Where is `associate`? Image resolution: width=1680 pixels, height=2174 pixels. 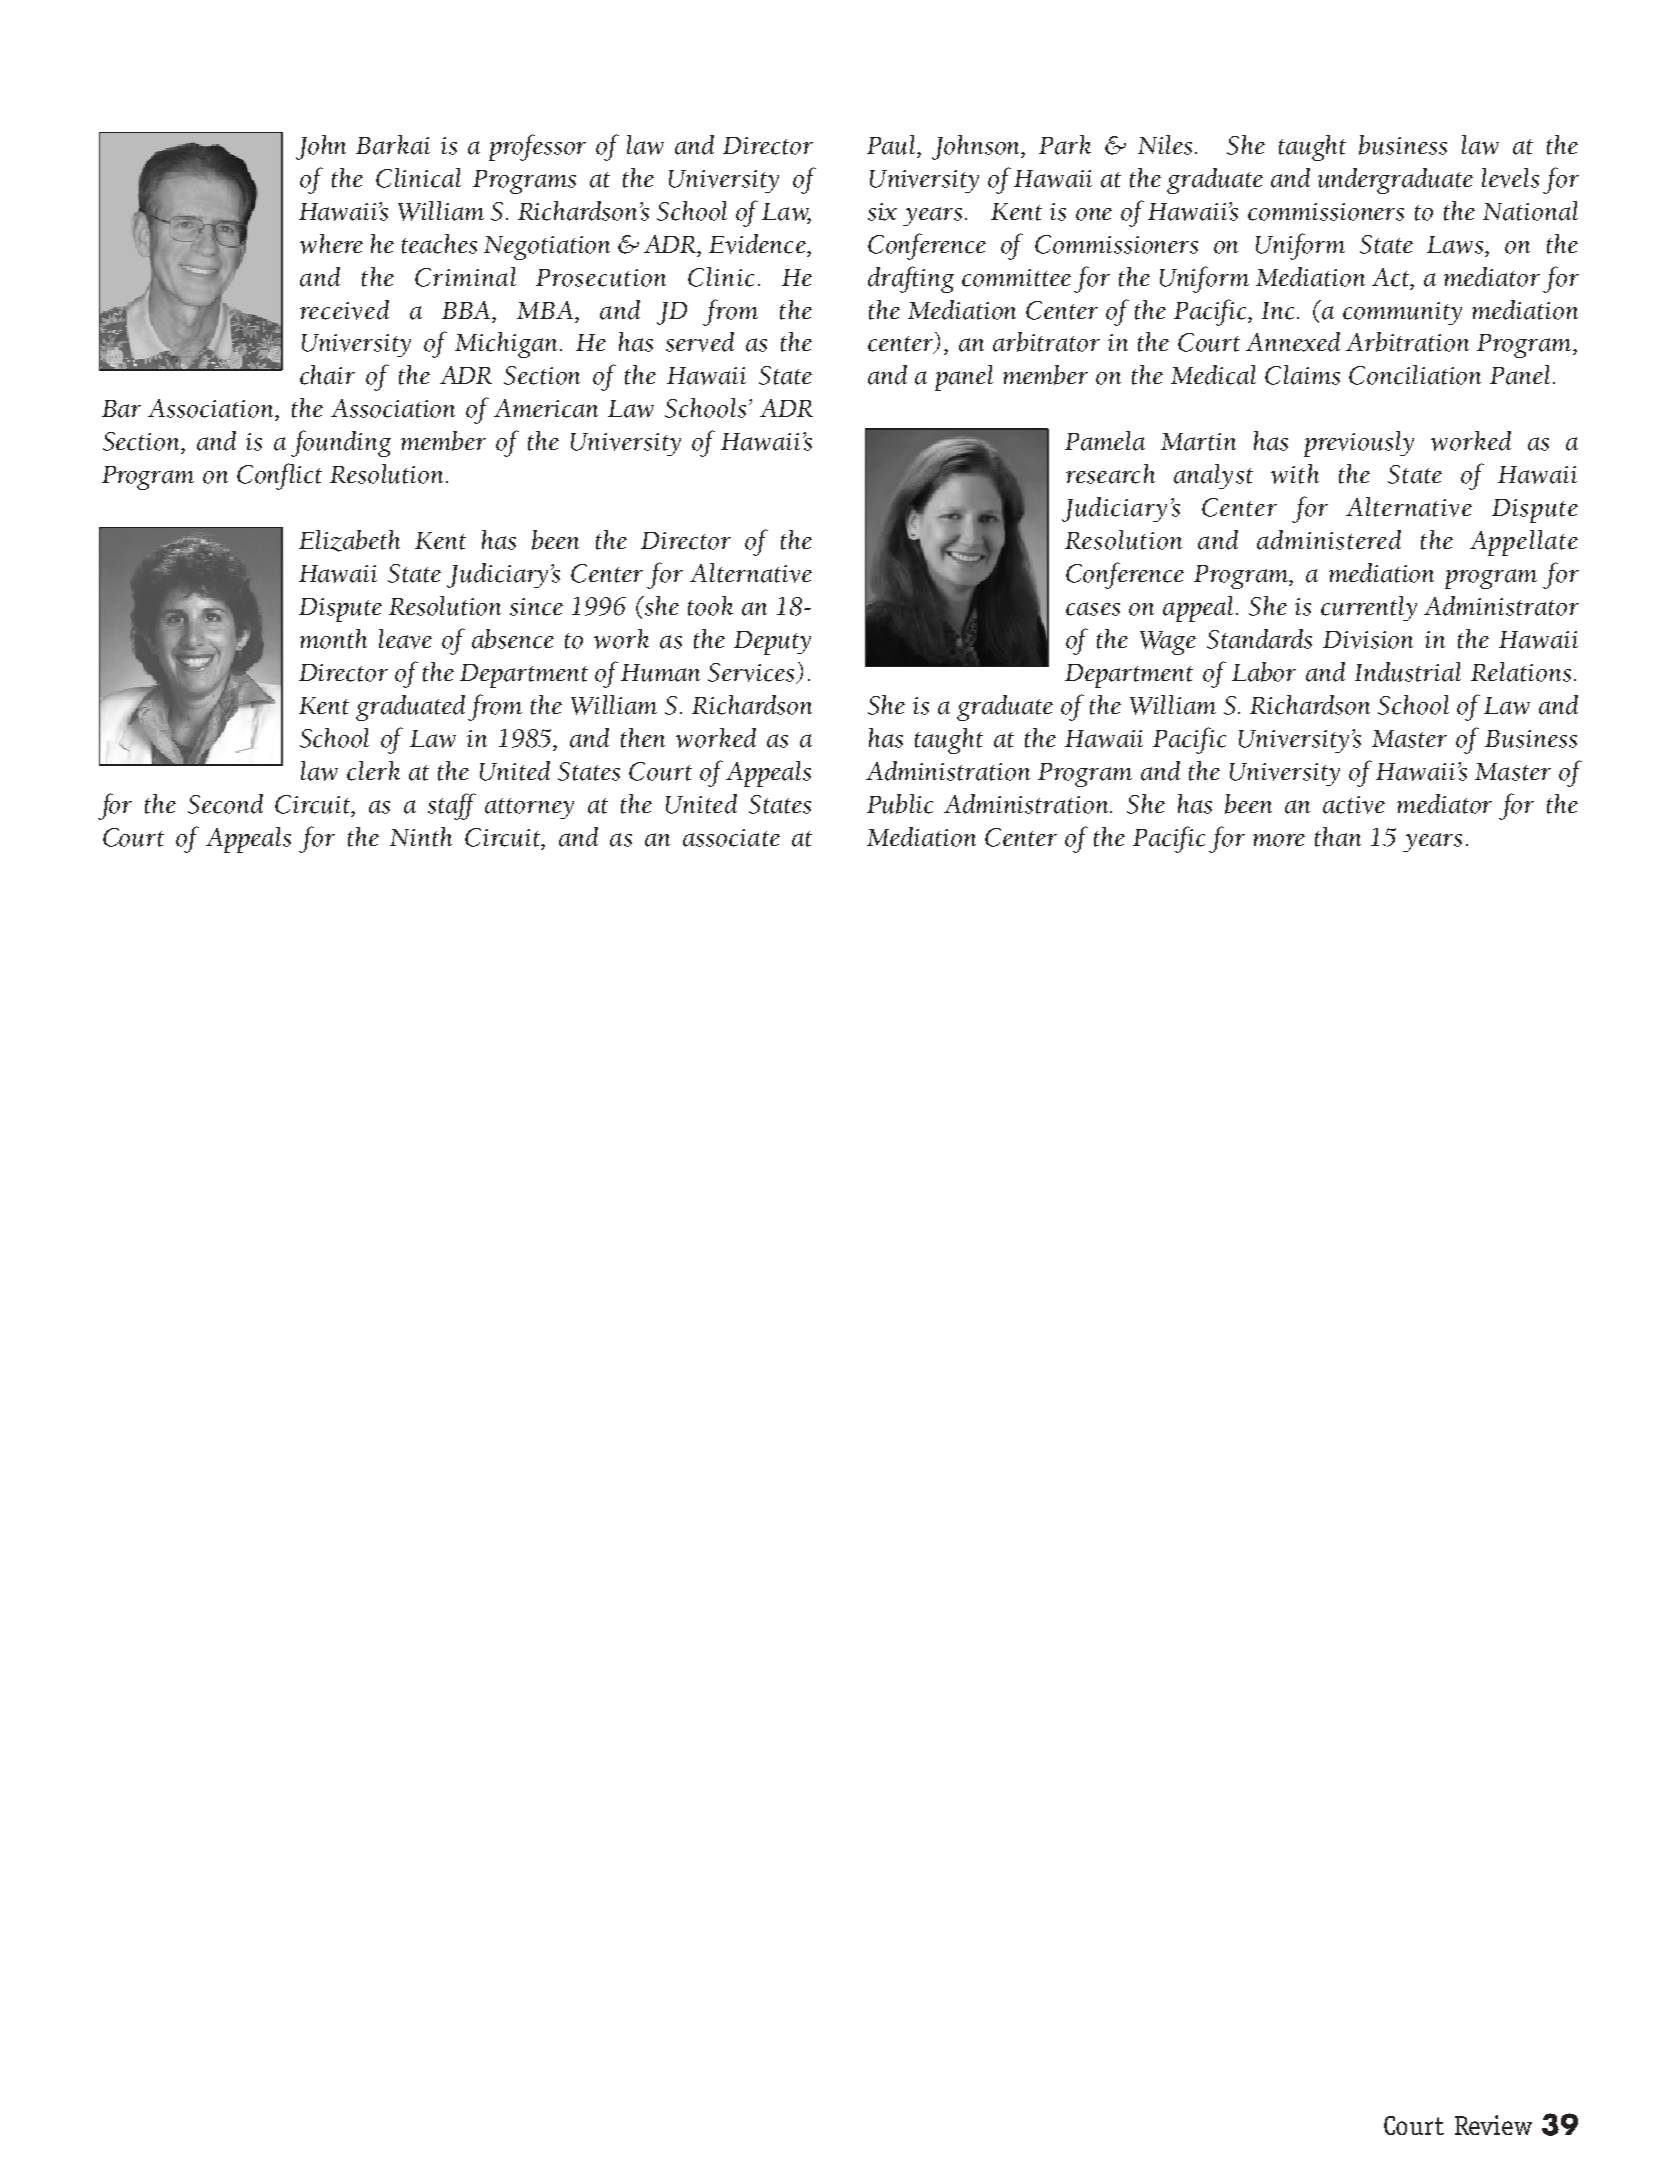 associate is located at coordinates (731, 838).
